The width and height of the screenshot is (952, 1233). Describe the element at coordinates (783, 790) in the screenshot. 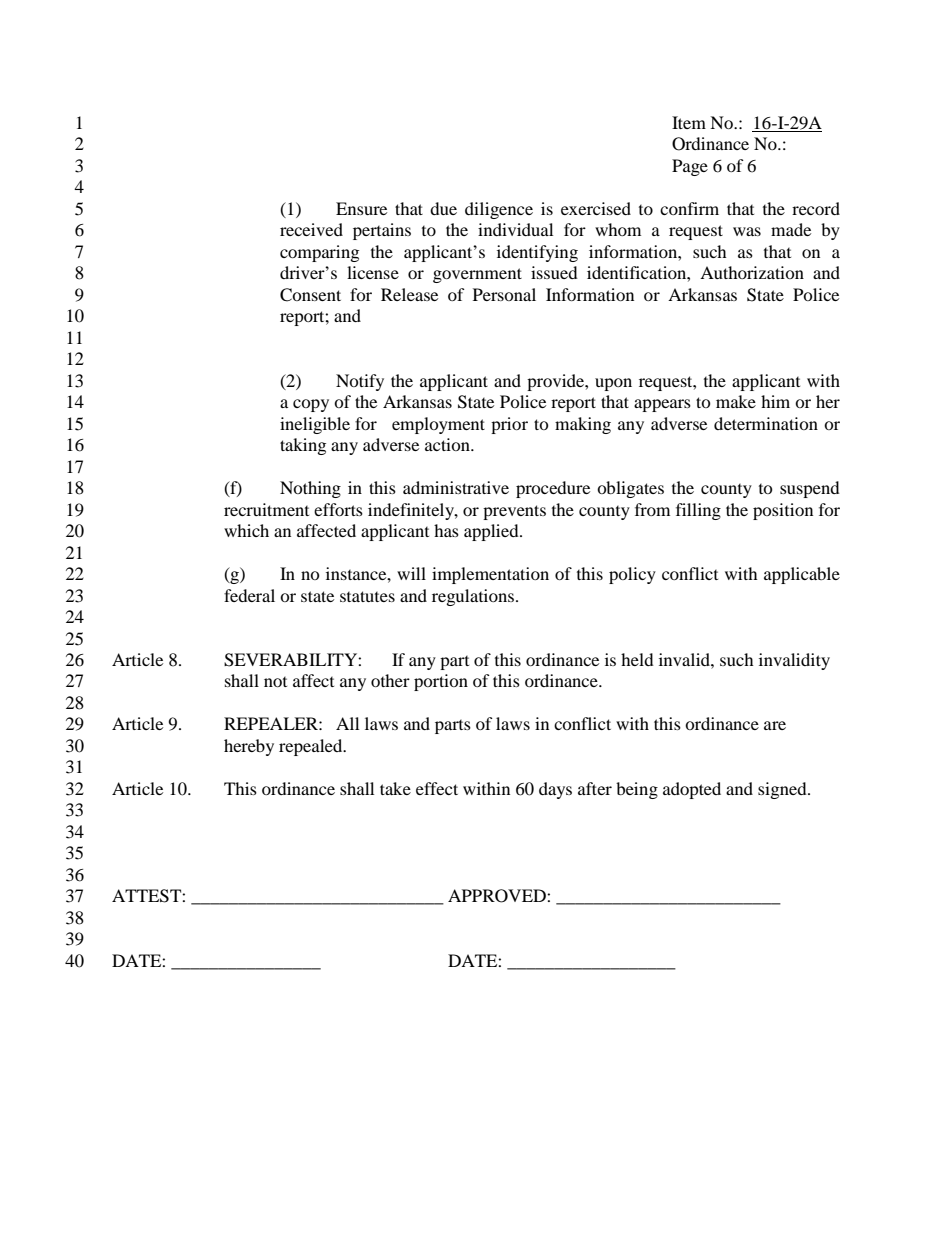

I see `signed` at that location.
